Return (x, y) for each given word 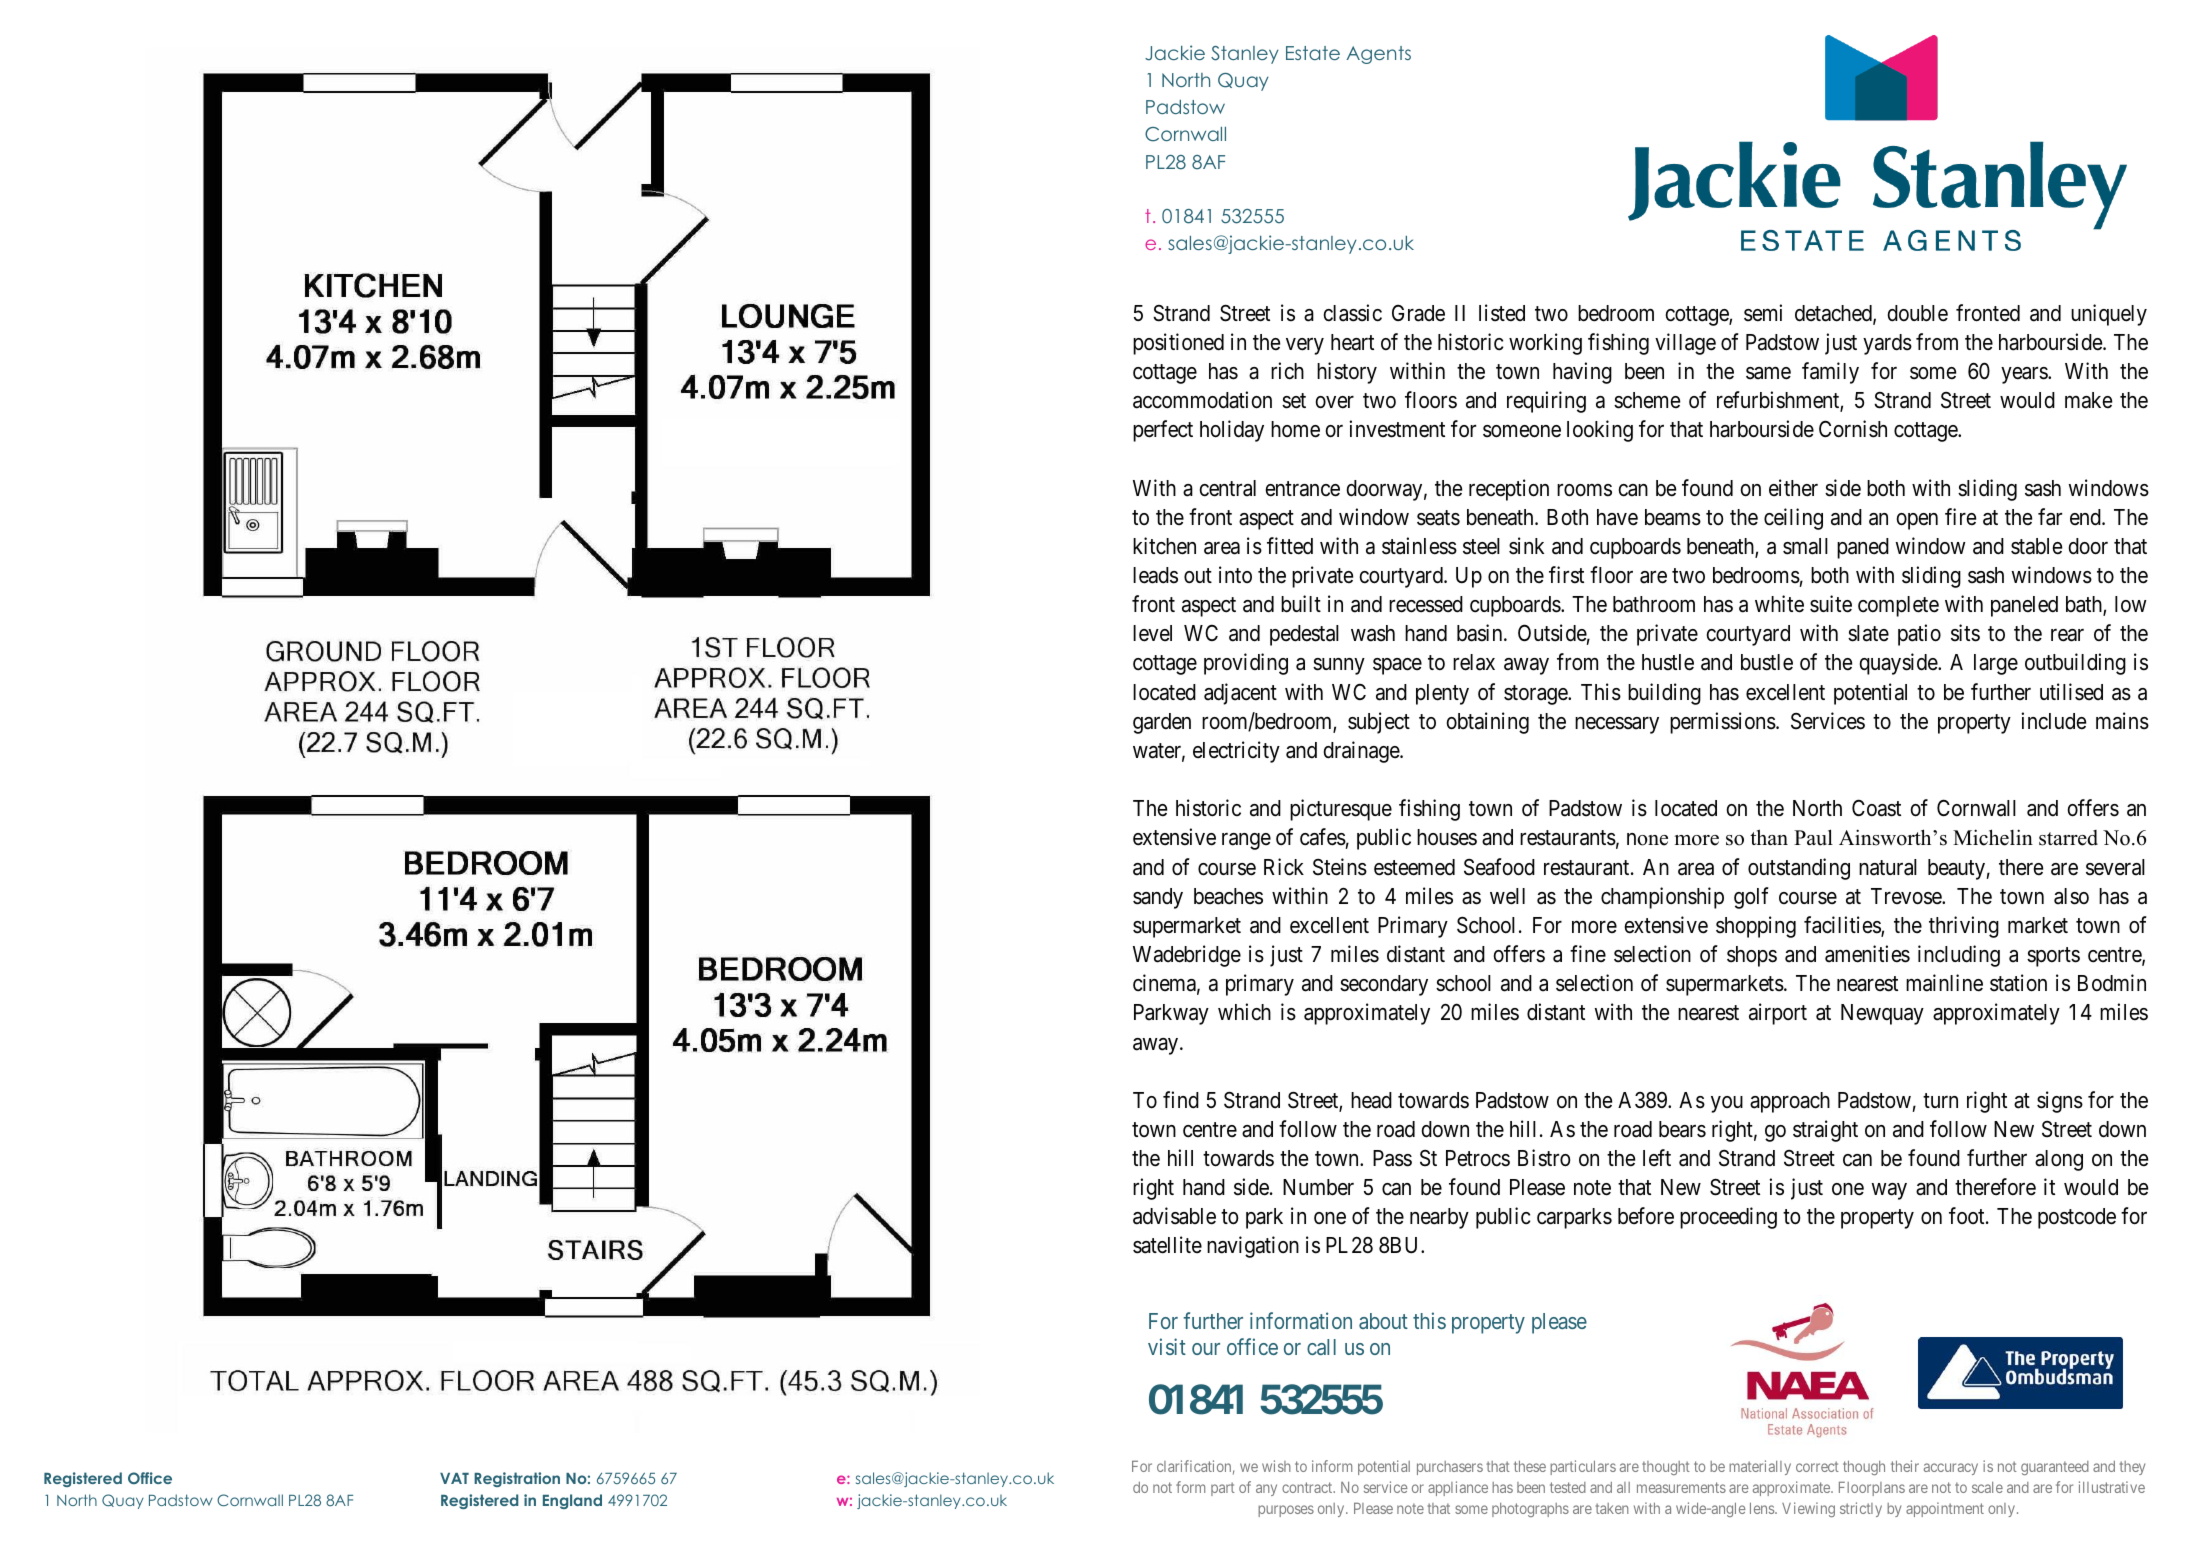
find (1181, 1100)
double (1918, 313)
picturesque (1341, 810)
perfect (1163, 431)
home (1295, 429)
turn (1940, 1100)
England (572, 1501)
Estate (1313, 53)
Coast (1876, 808)
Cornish (1853, 429)
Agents (1378, 55)
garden (1162, 723)
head (1371, 1100)
